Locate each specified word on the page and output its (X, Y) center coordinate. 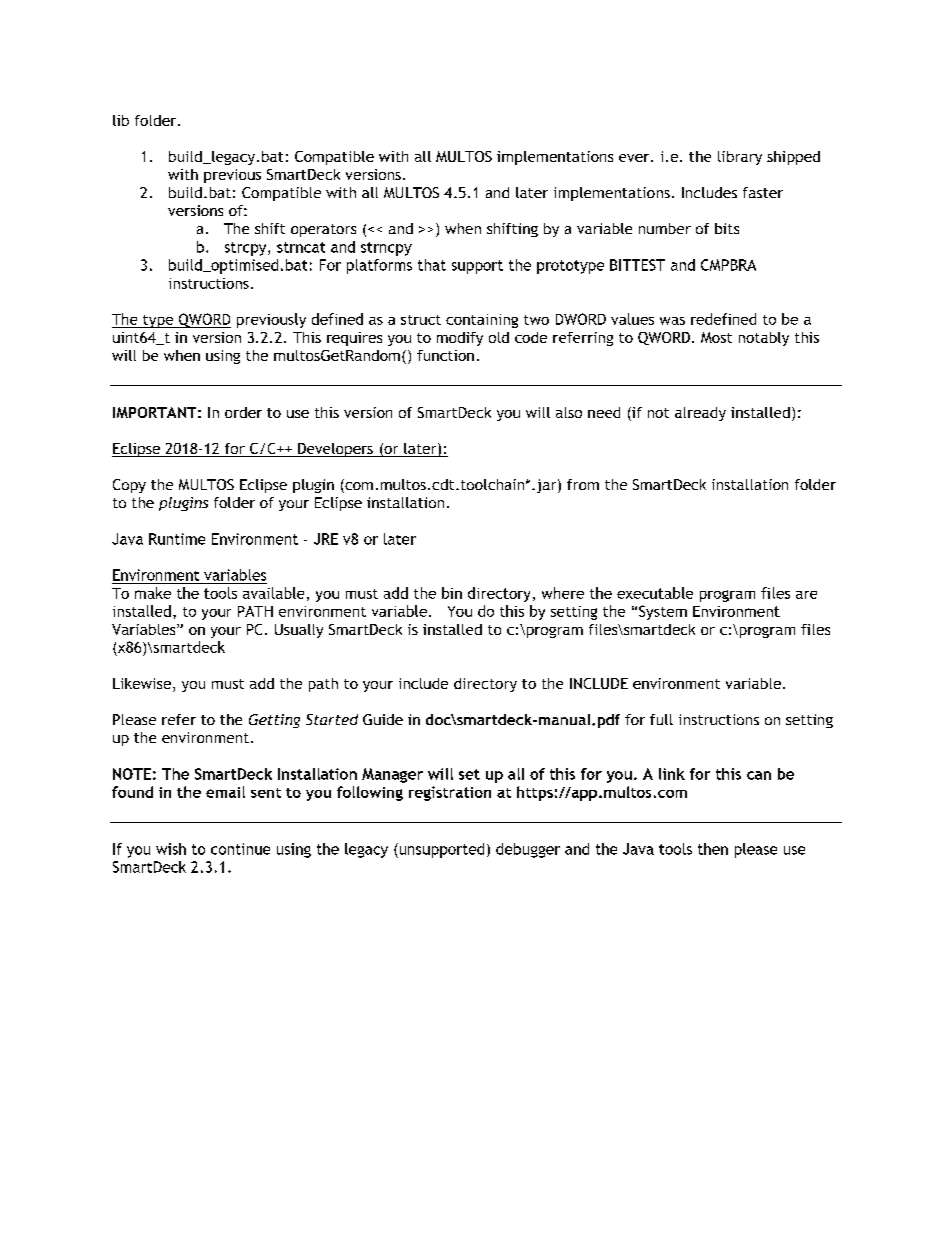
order (243, 412)
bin (452, 593)
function (445, 355)
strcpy (247, 249)
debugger (528, 850)
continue (240, 849)
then (713, 849)
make (153, 593)
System (663, 612)
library (740, 158)
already (700, 414)
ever (635, 158)
